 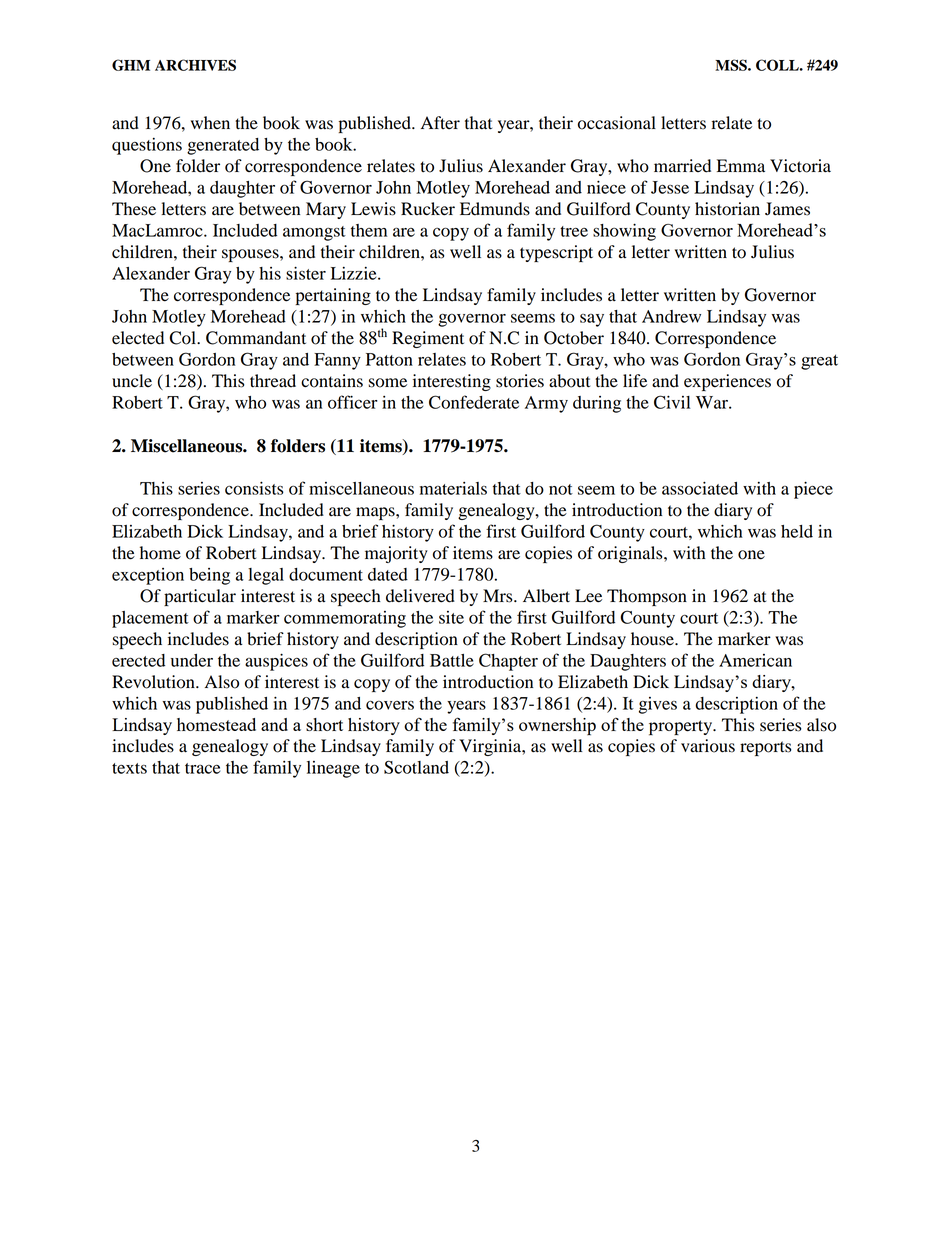 I want to click on ARCHIVES, so click(x=195, y=65).
